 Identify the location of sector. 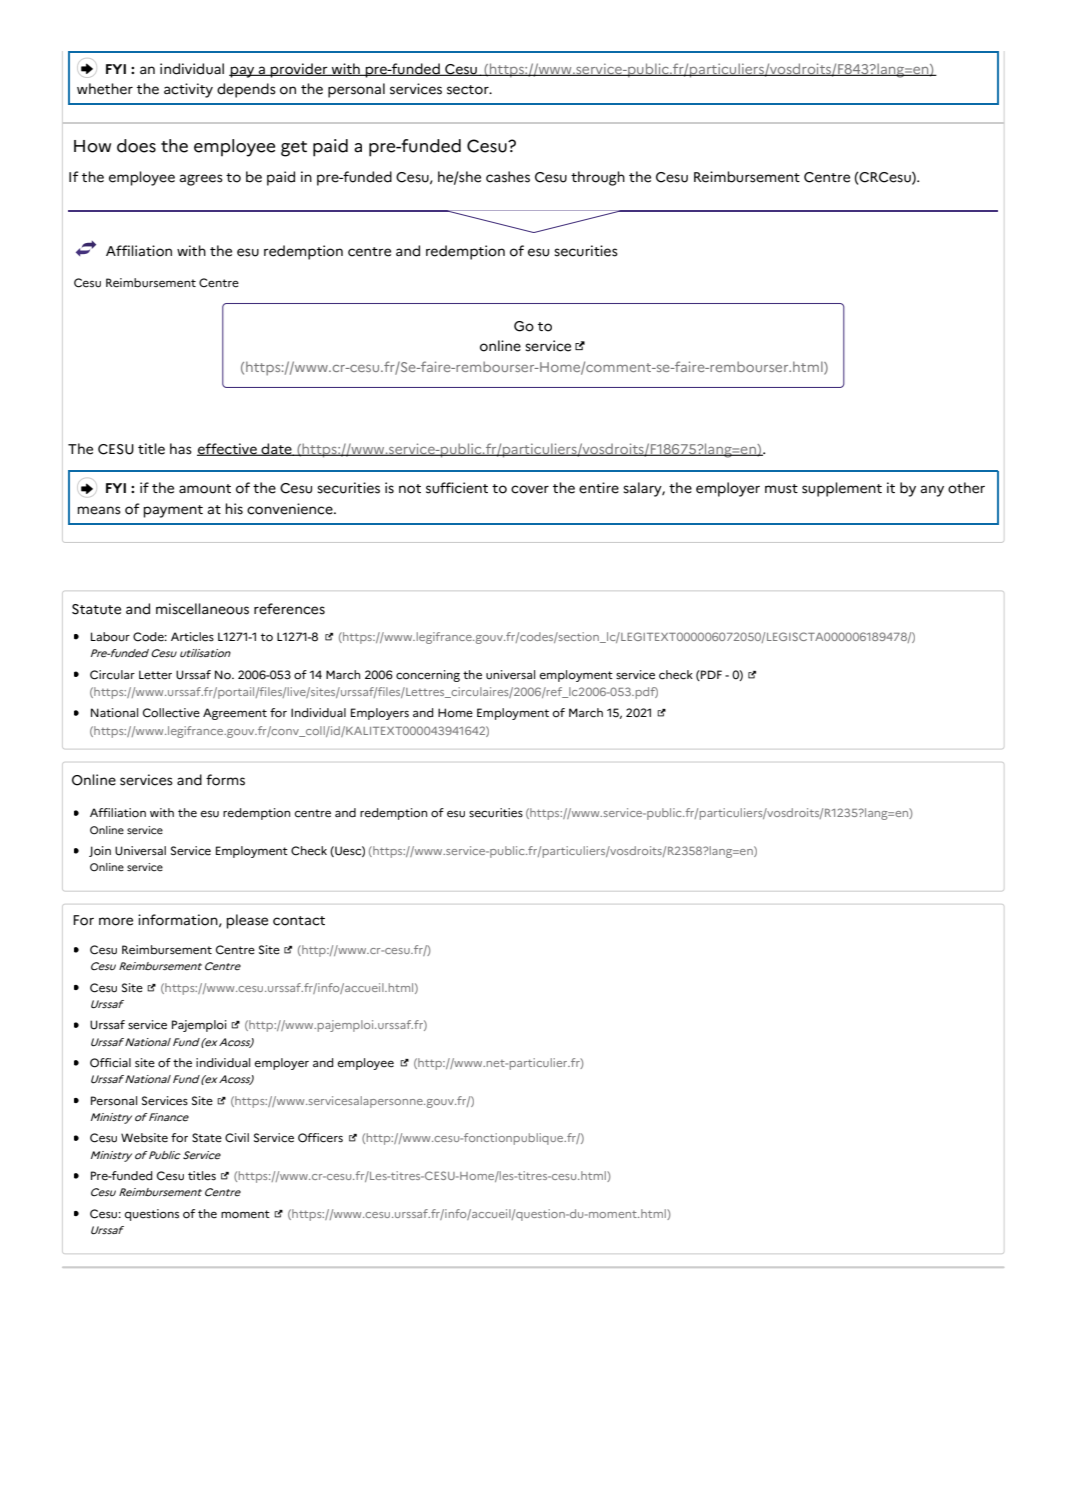
(469, 90).
